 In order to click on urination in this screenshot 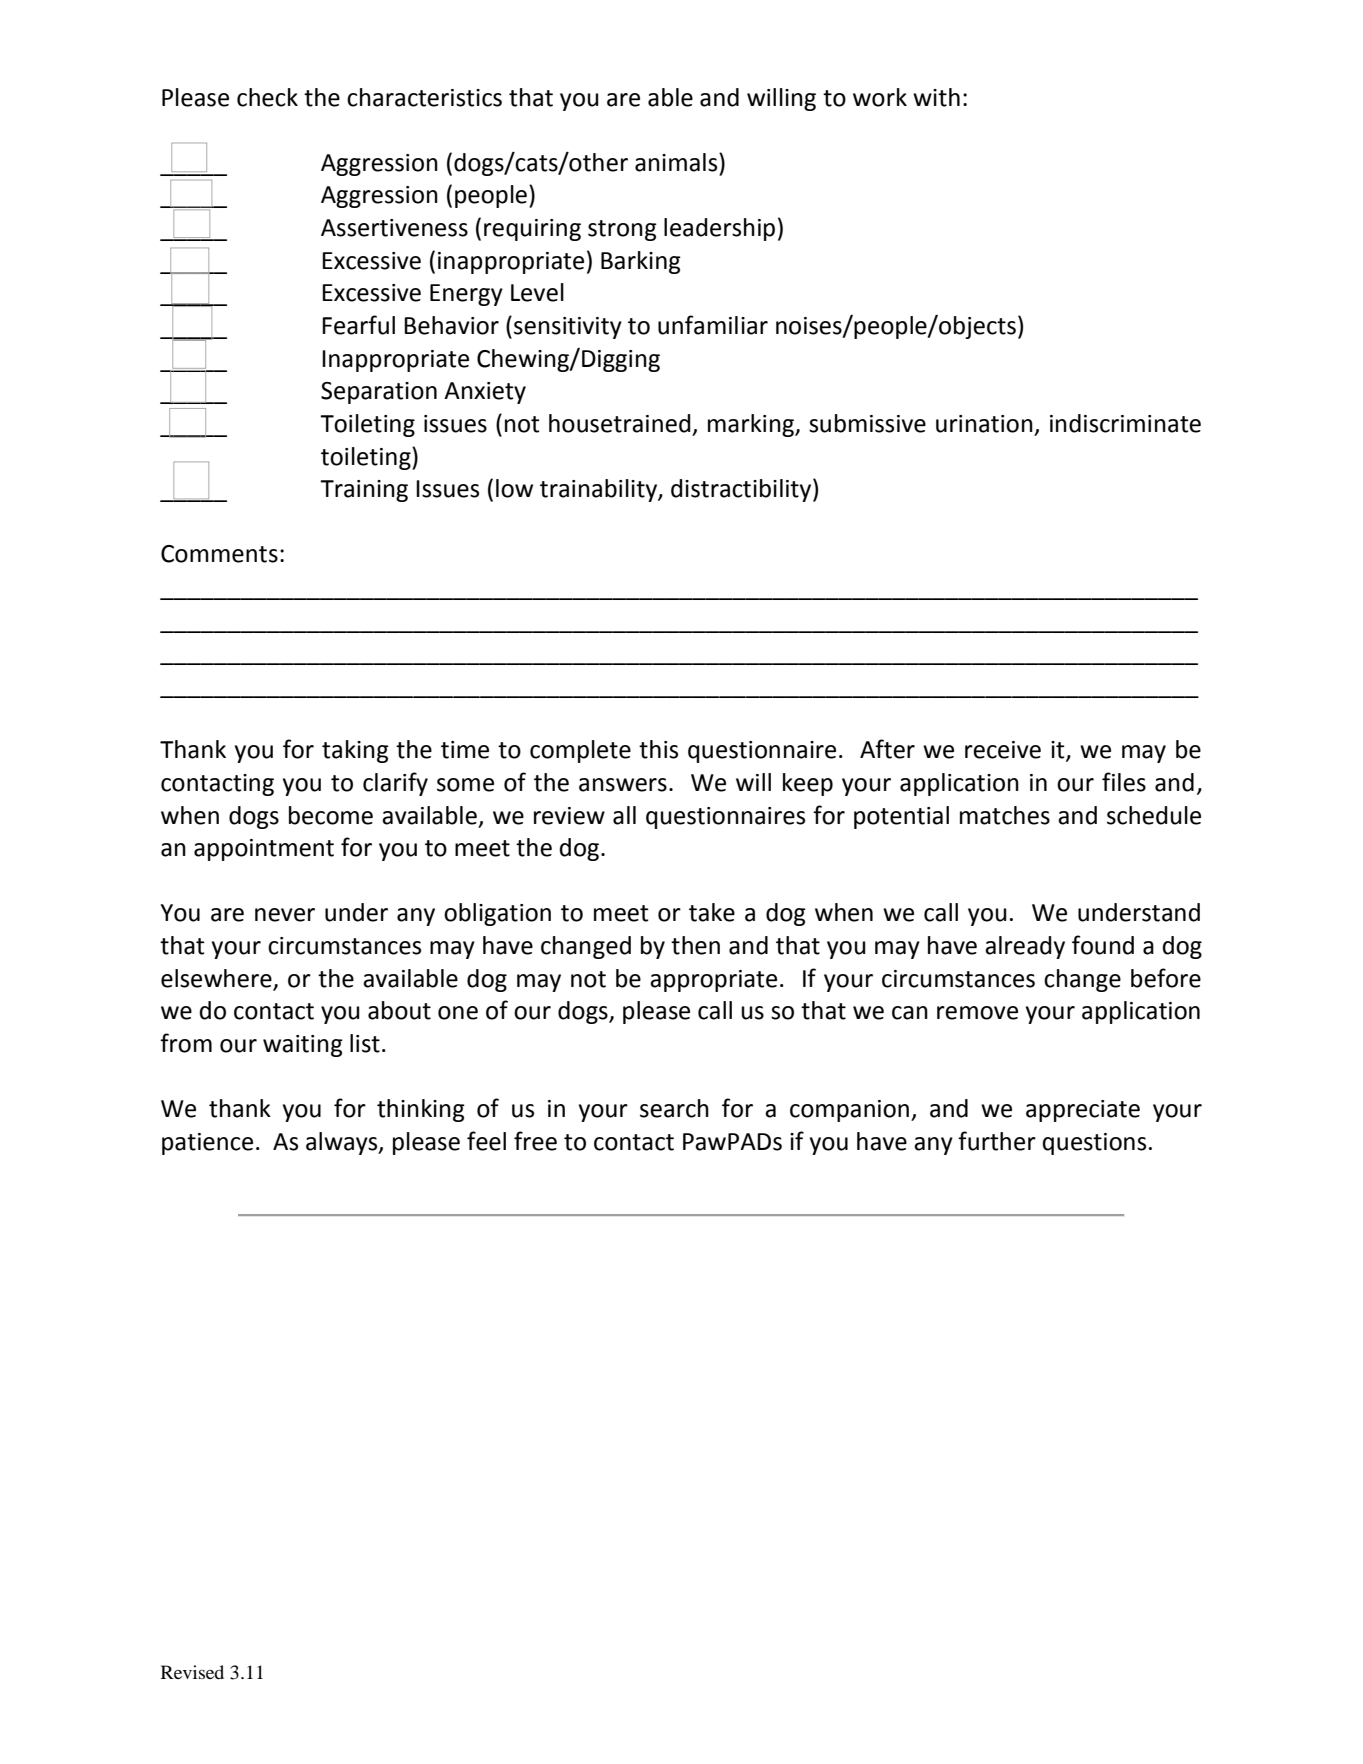, I will do `click(984, 424)`.
